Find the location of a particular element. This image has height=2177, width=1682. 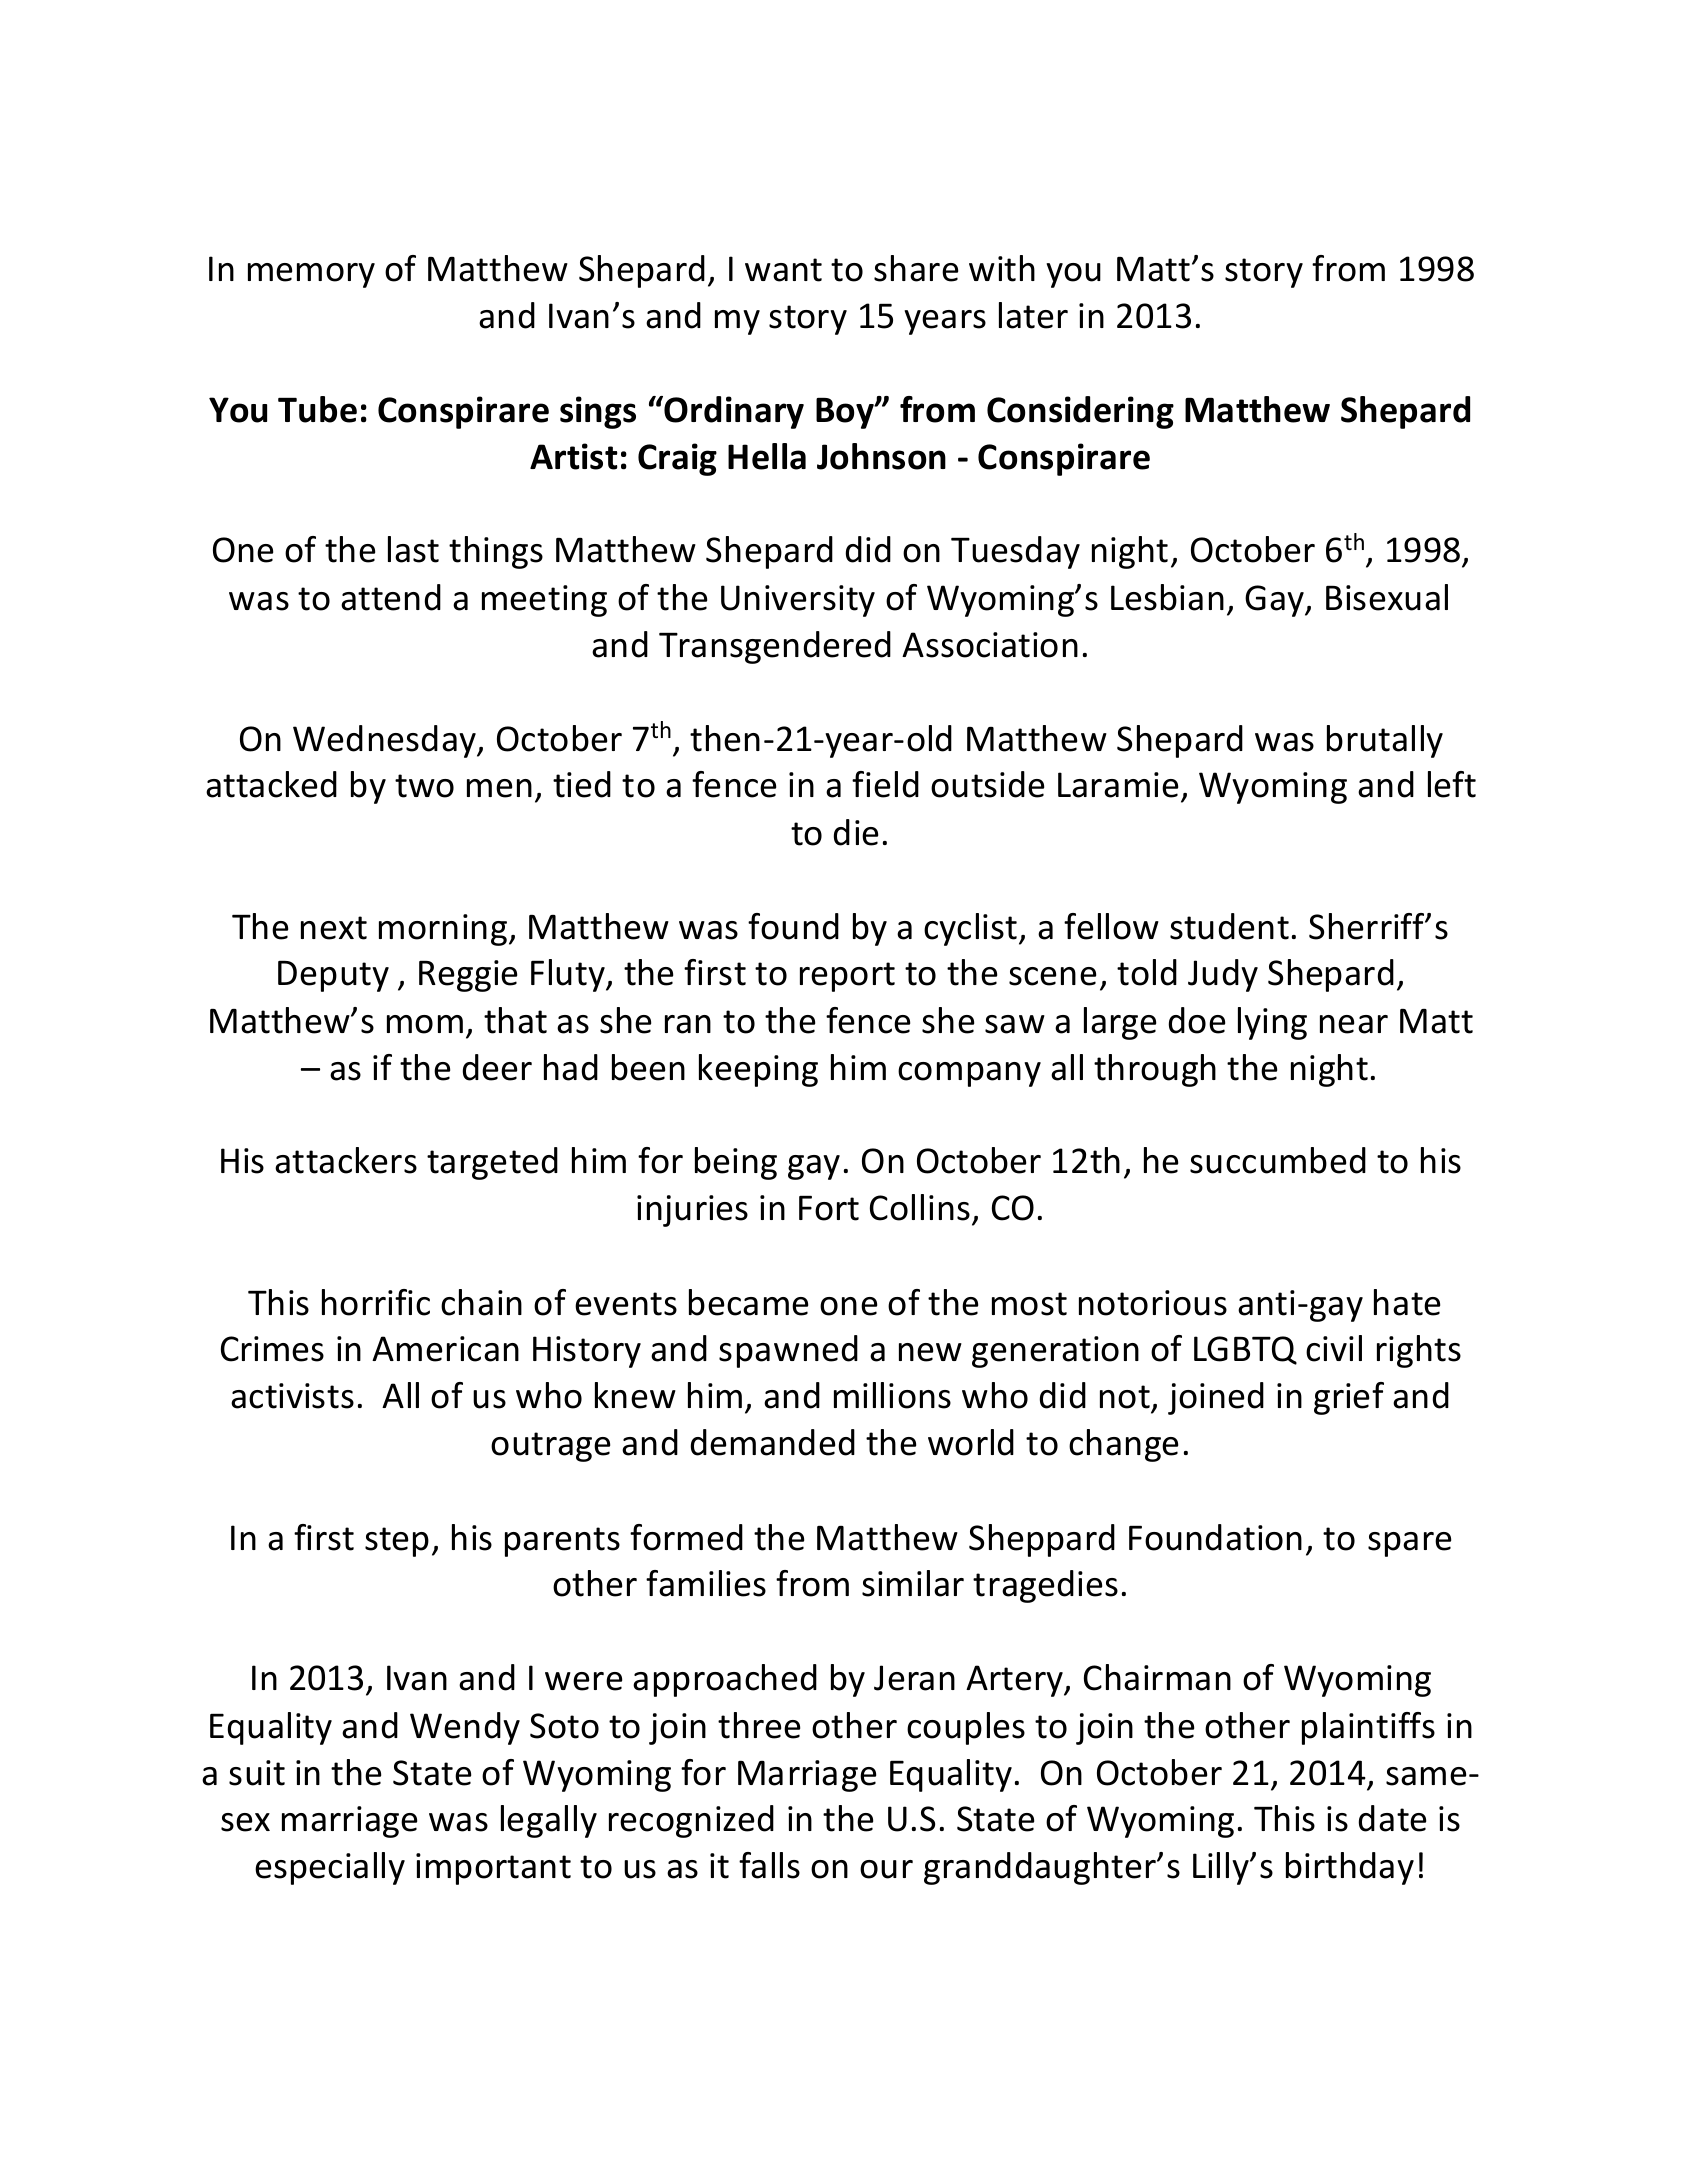

brutally is located at coordinates (1385, 741).
